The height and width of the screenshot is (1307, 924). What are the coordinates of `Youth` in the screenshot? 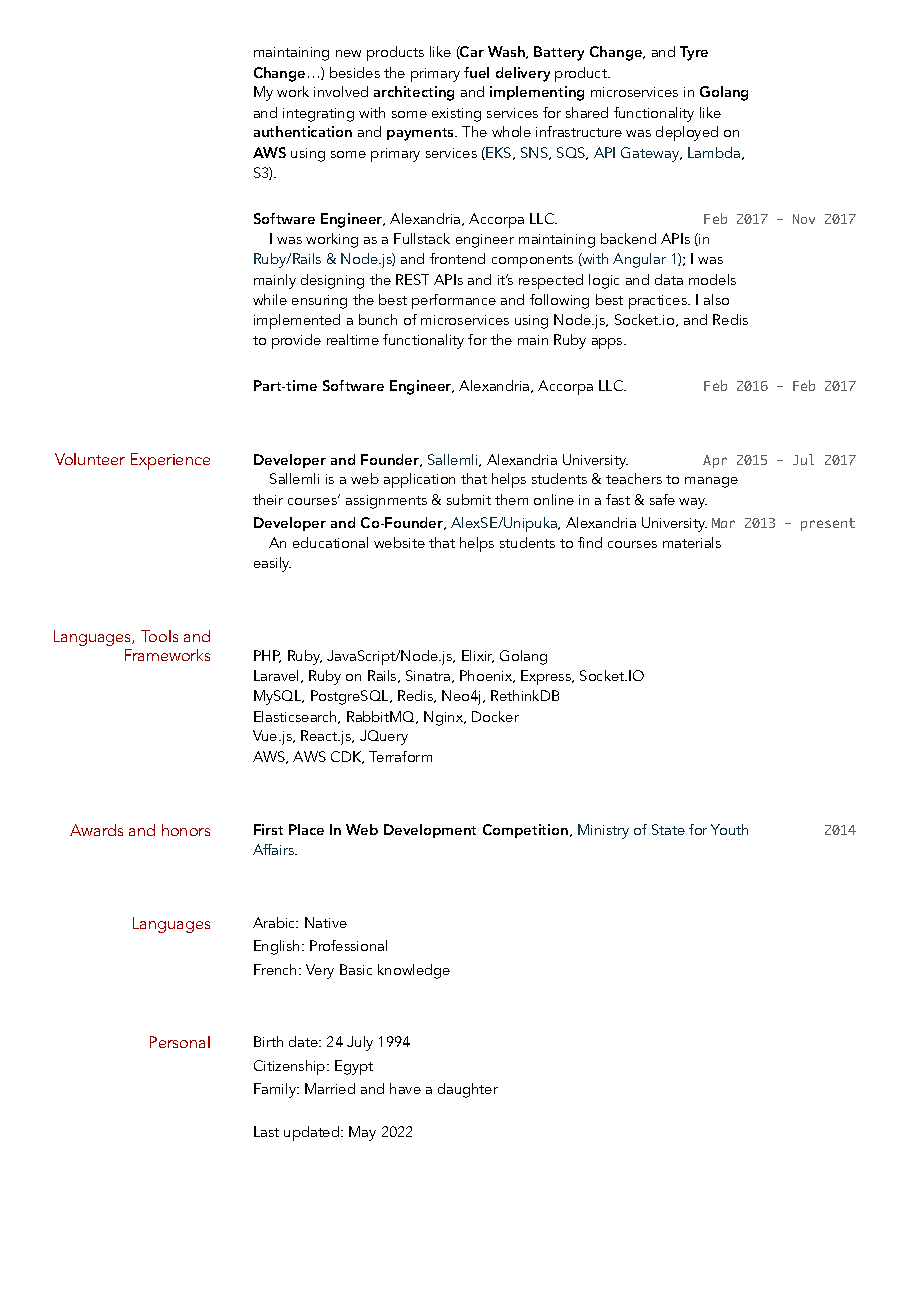 It's located at (729, 829).
